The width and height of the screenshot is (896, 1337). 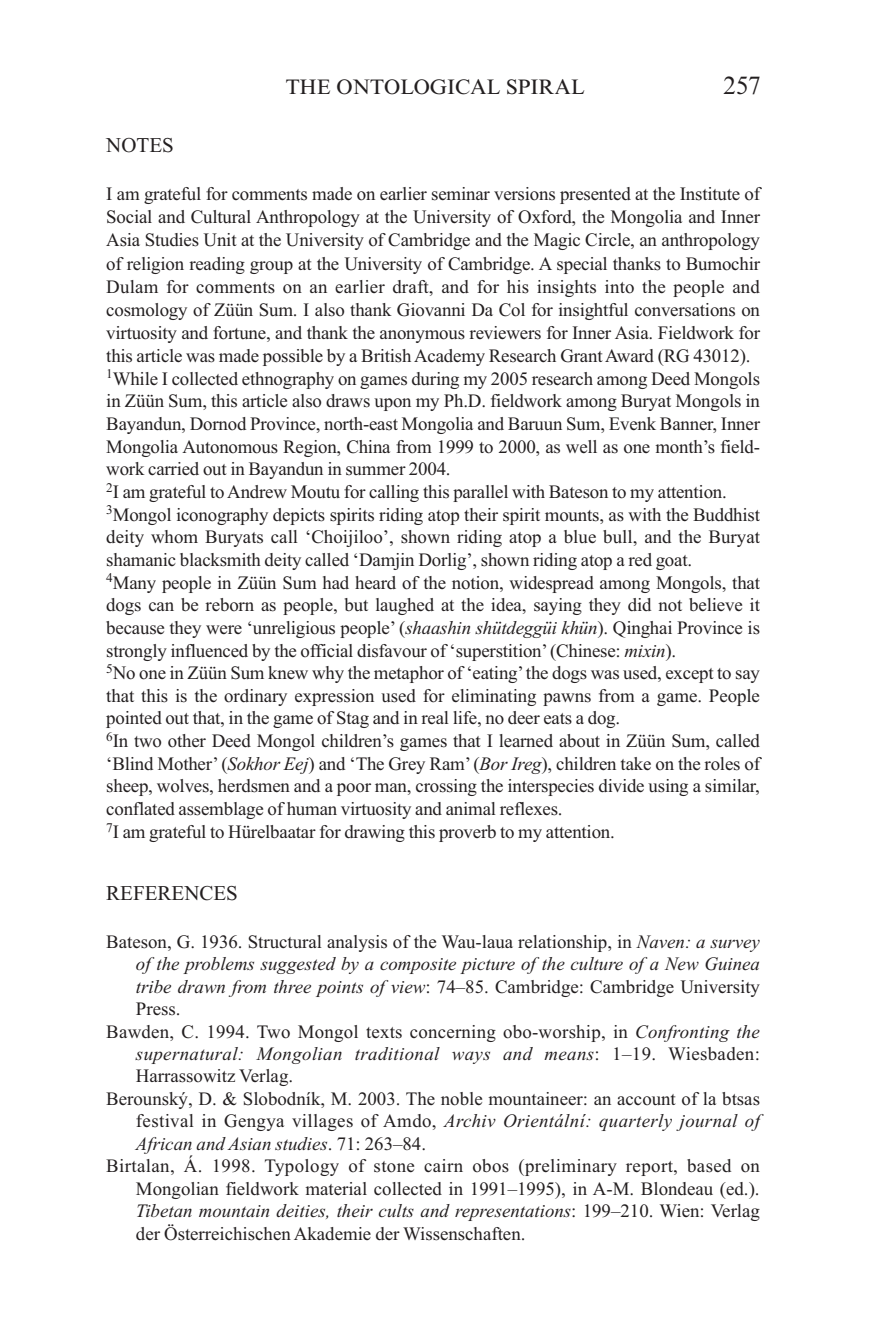 What do you see at coordinates (221, 810) in the screenshot?
I see `assemblage` at bounding box center [221, 810].
